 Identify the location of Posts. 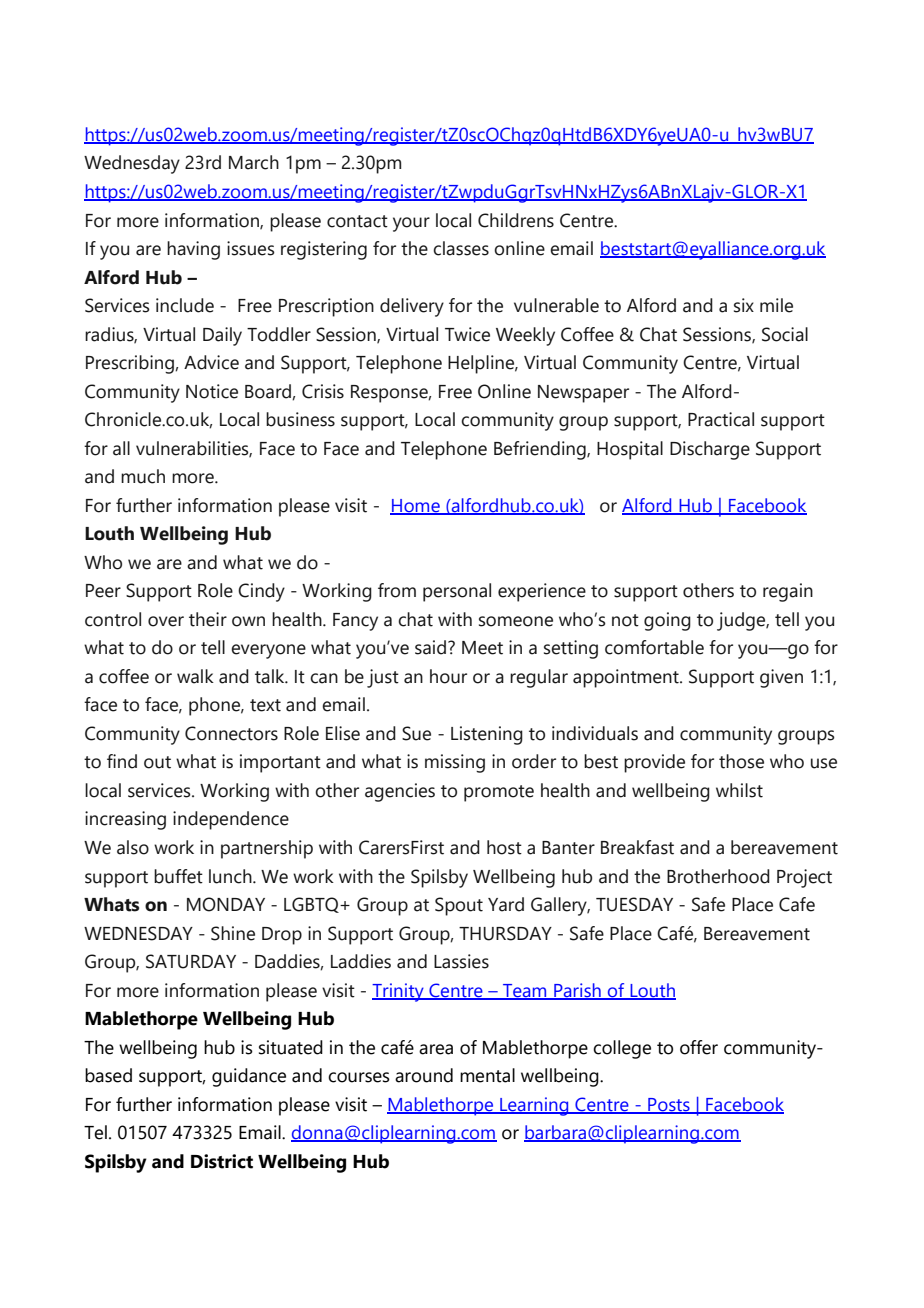
(669, 1105).
